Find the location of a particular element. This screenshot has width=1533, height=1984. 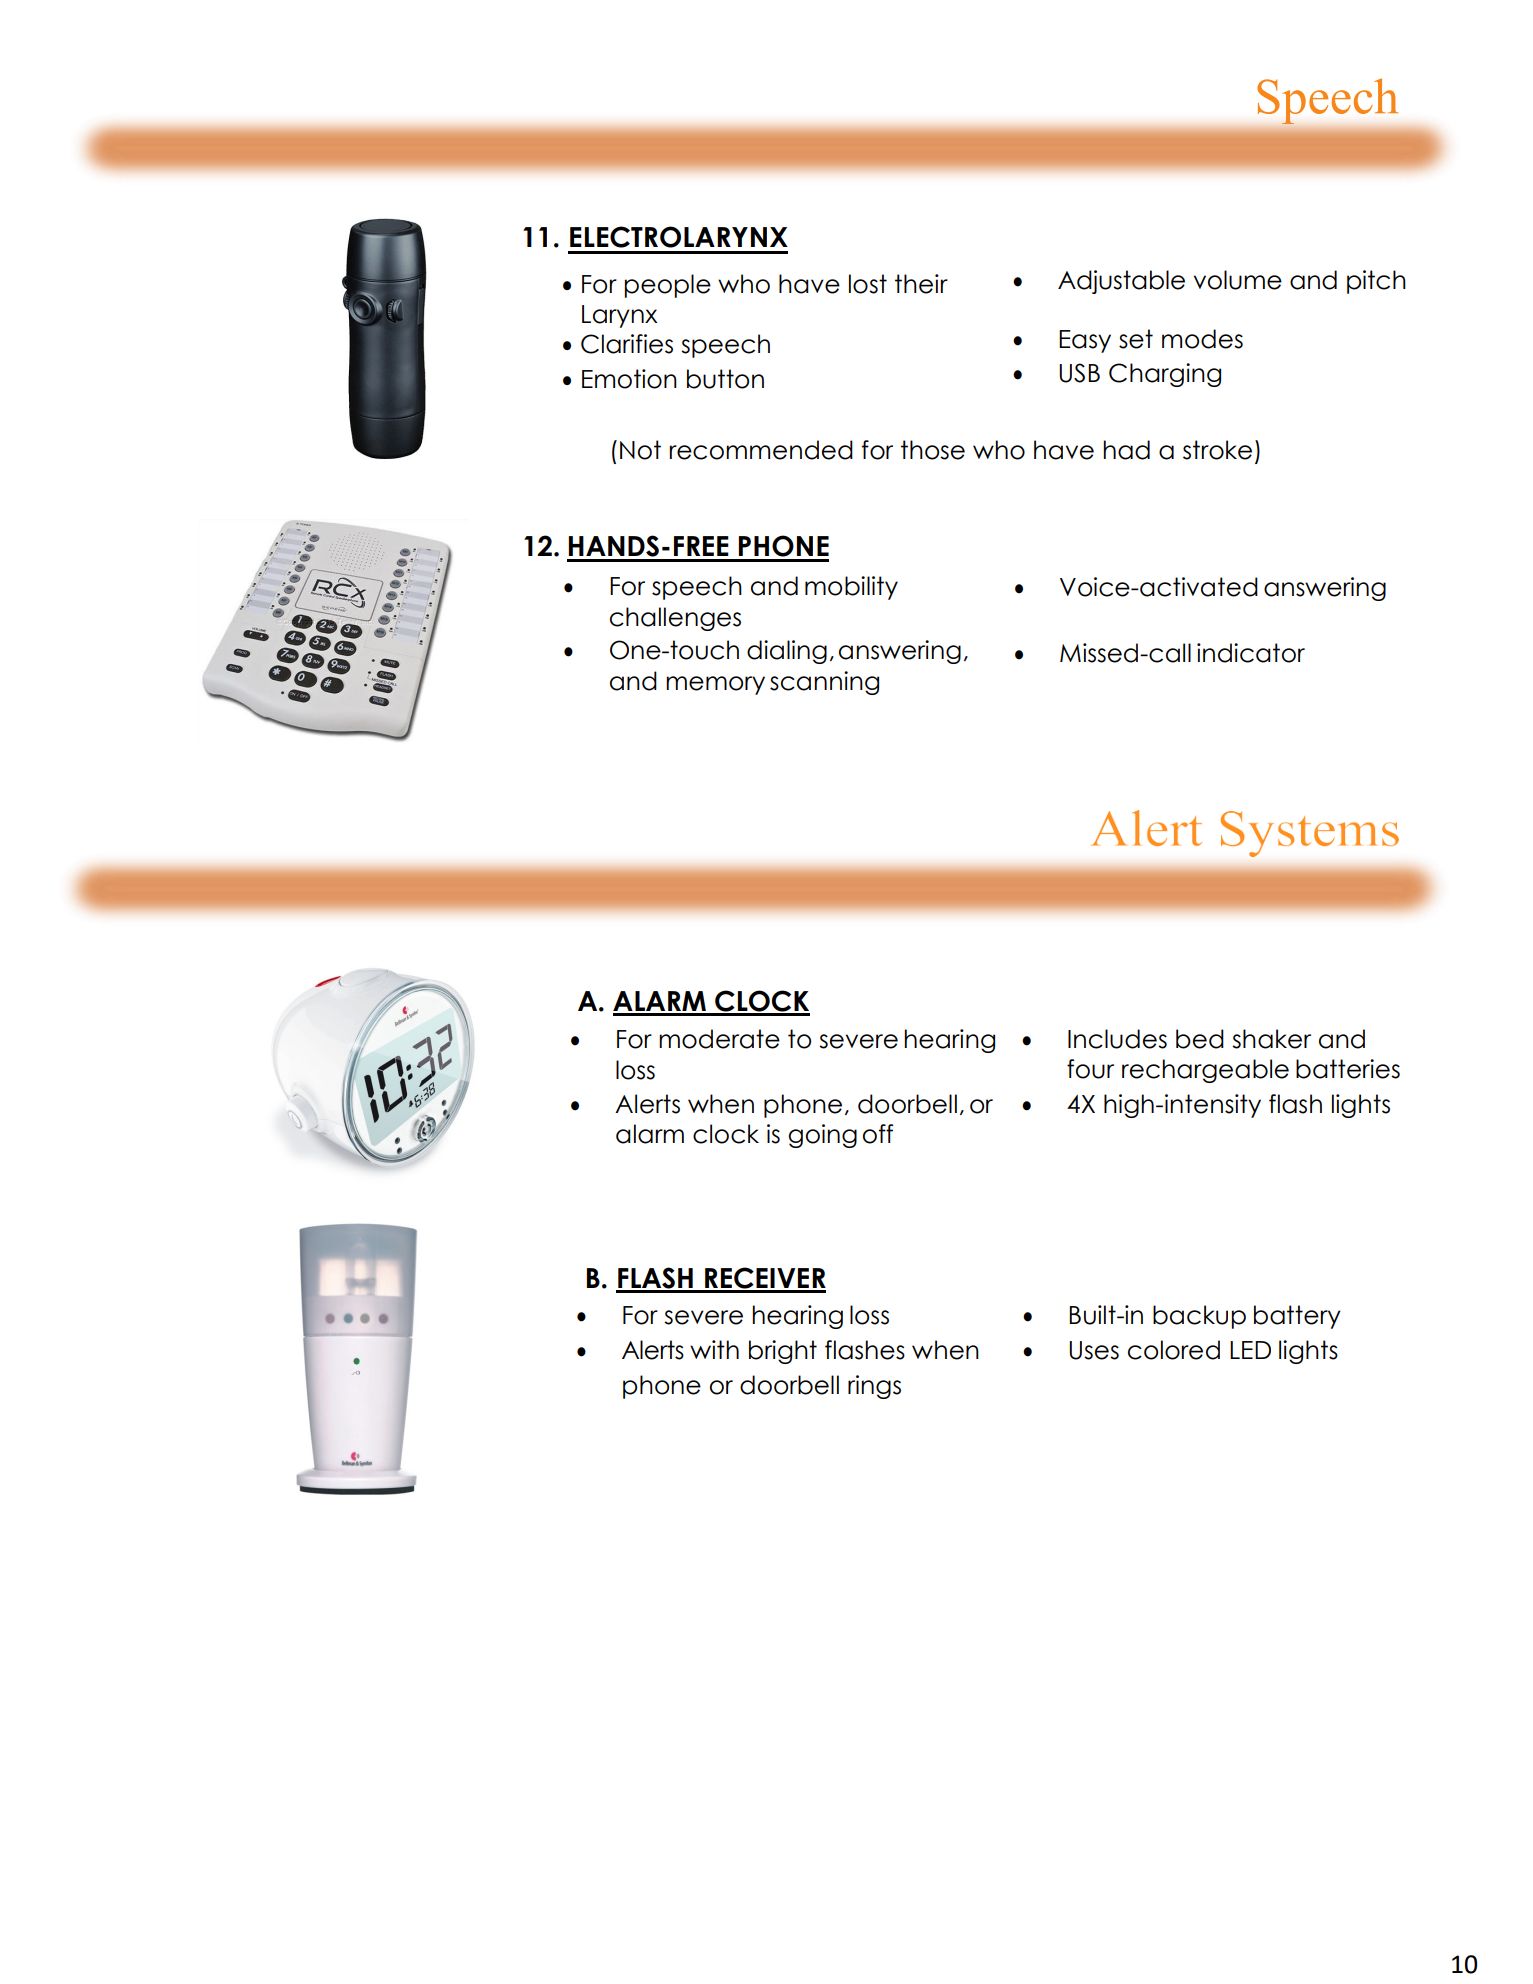

volume is located at coordinates (1238, 280).
